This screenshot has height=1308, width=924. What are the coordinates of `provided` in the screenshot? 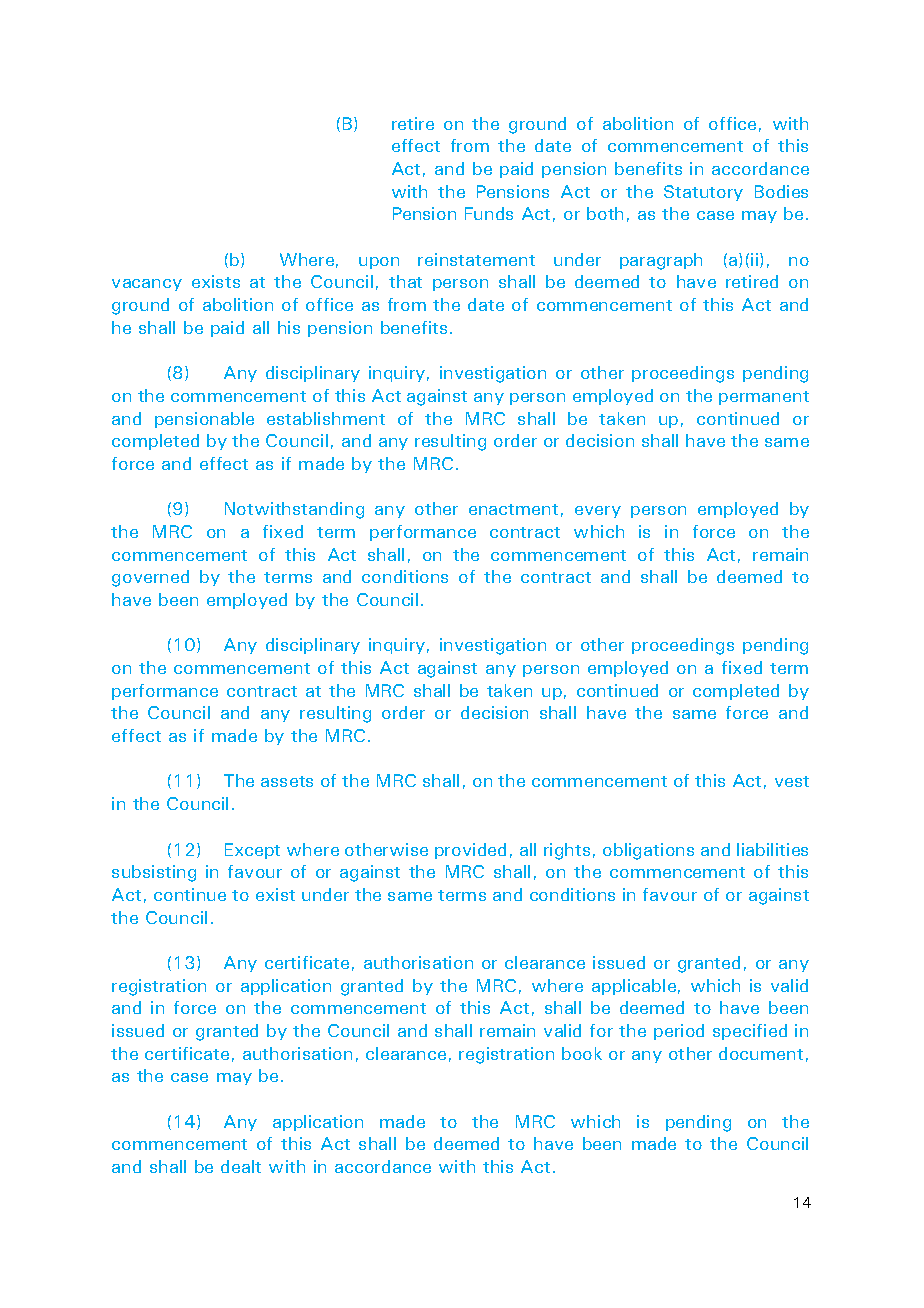 It's located at (470, 851).
